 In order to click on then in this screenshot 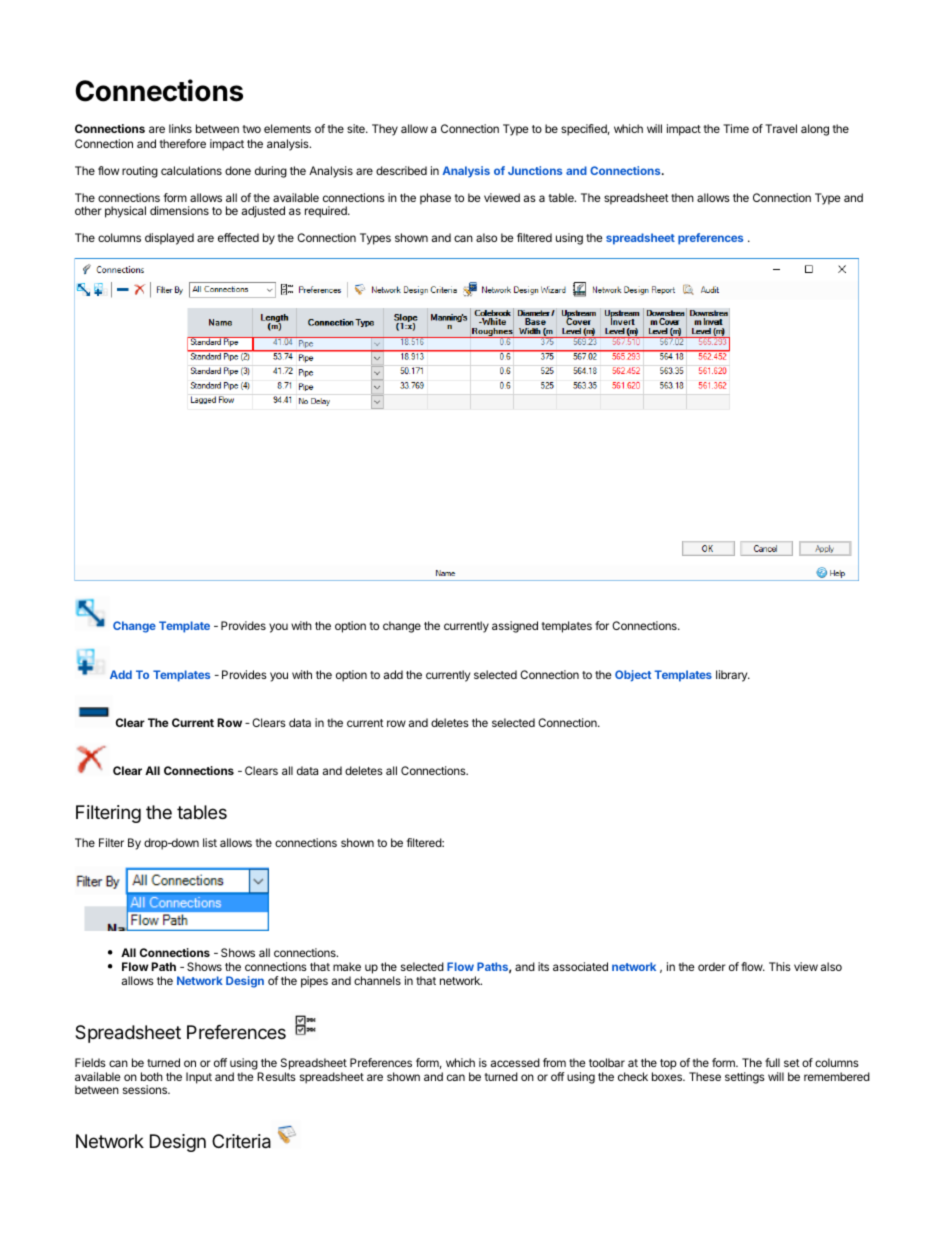, I will do `click(682, 197)`.
